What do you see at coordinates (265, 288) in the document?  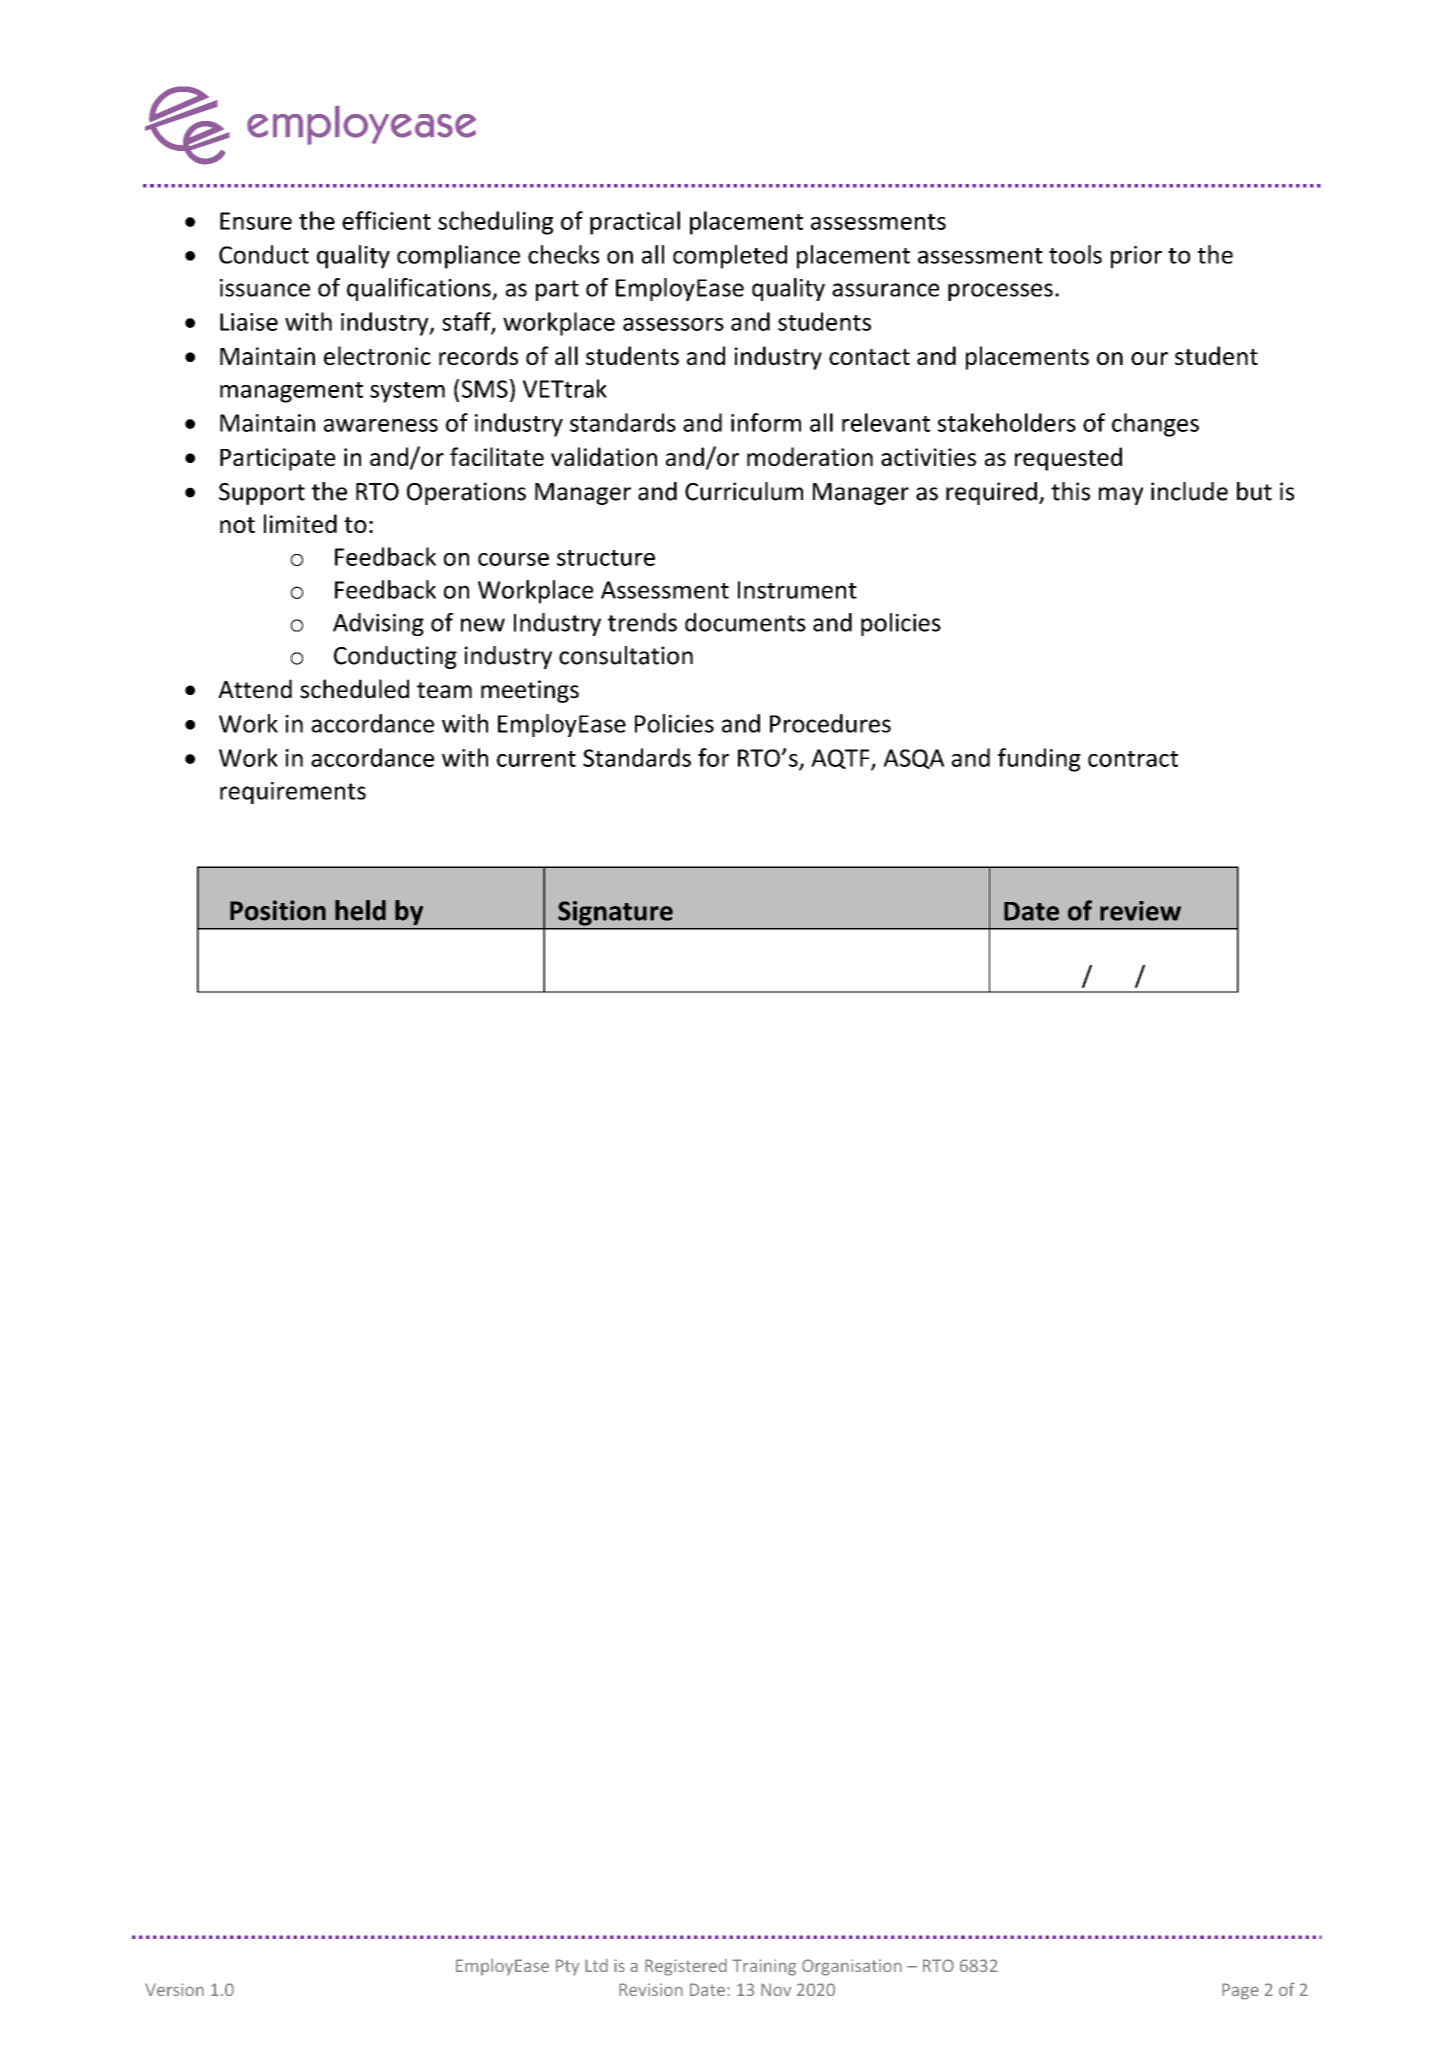 I see `issuance` at bounding box center [265, 288].
